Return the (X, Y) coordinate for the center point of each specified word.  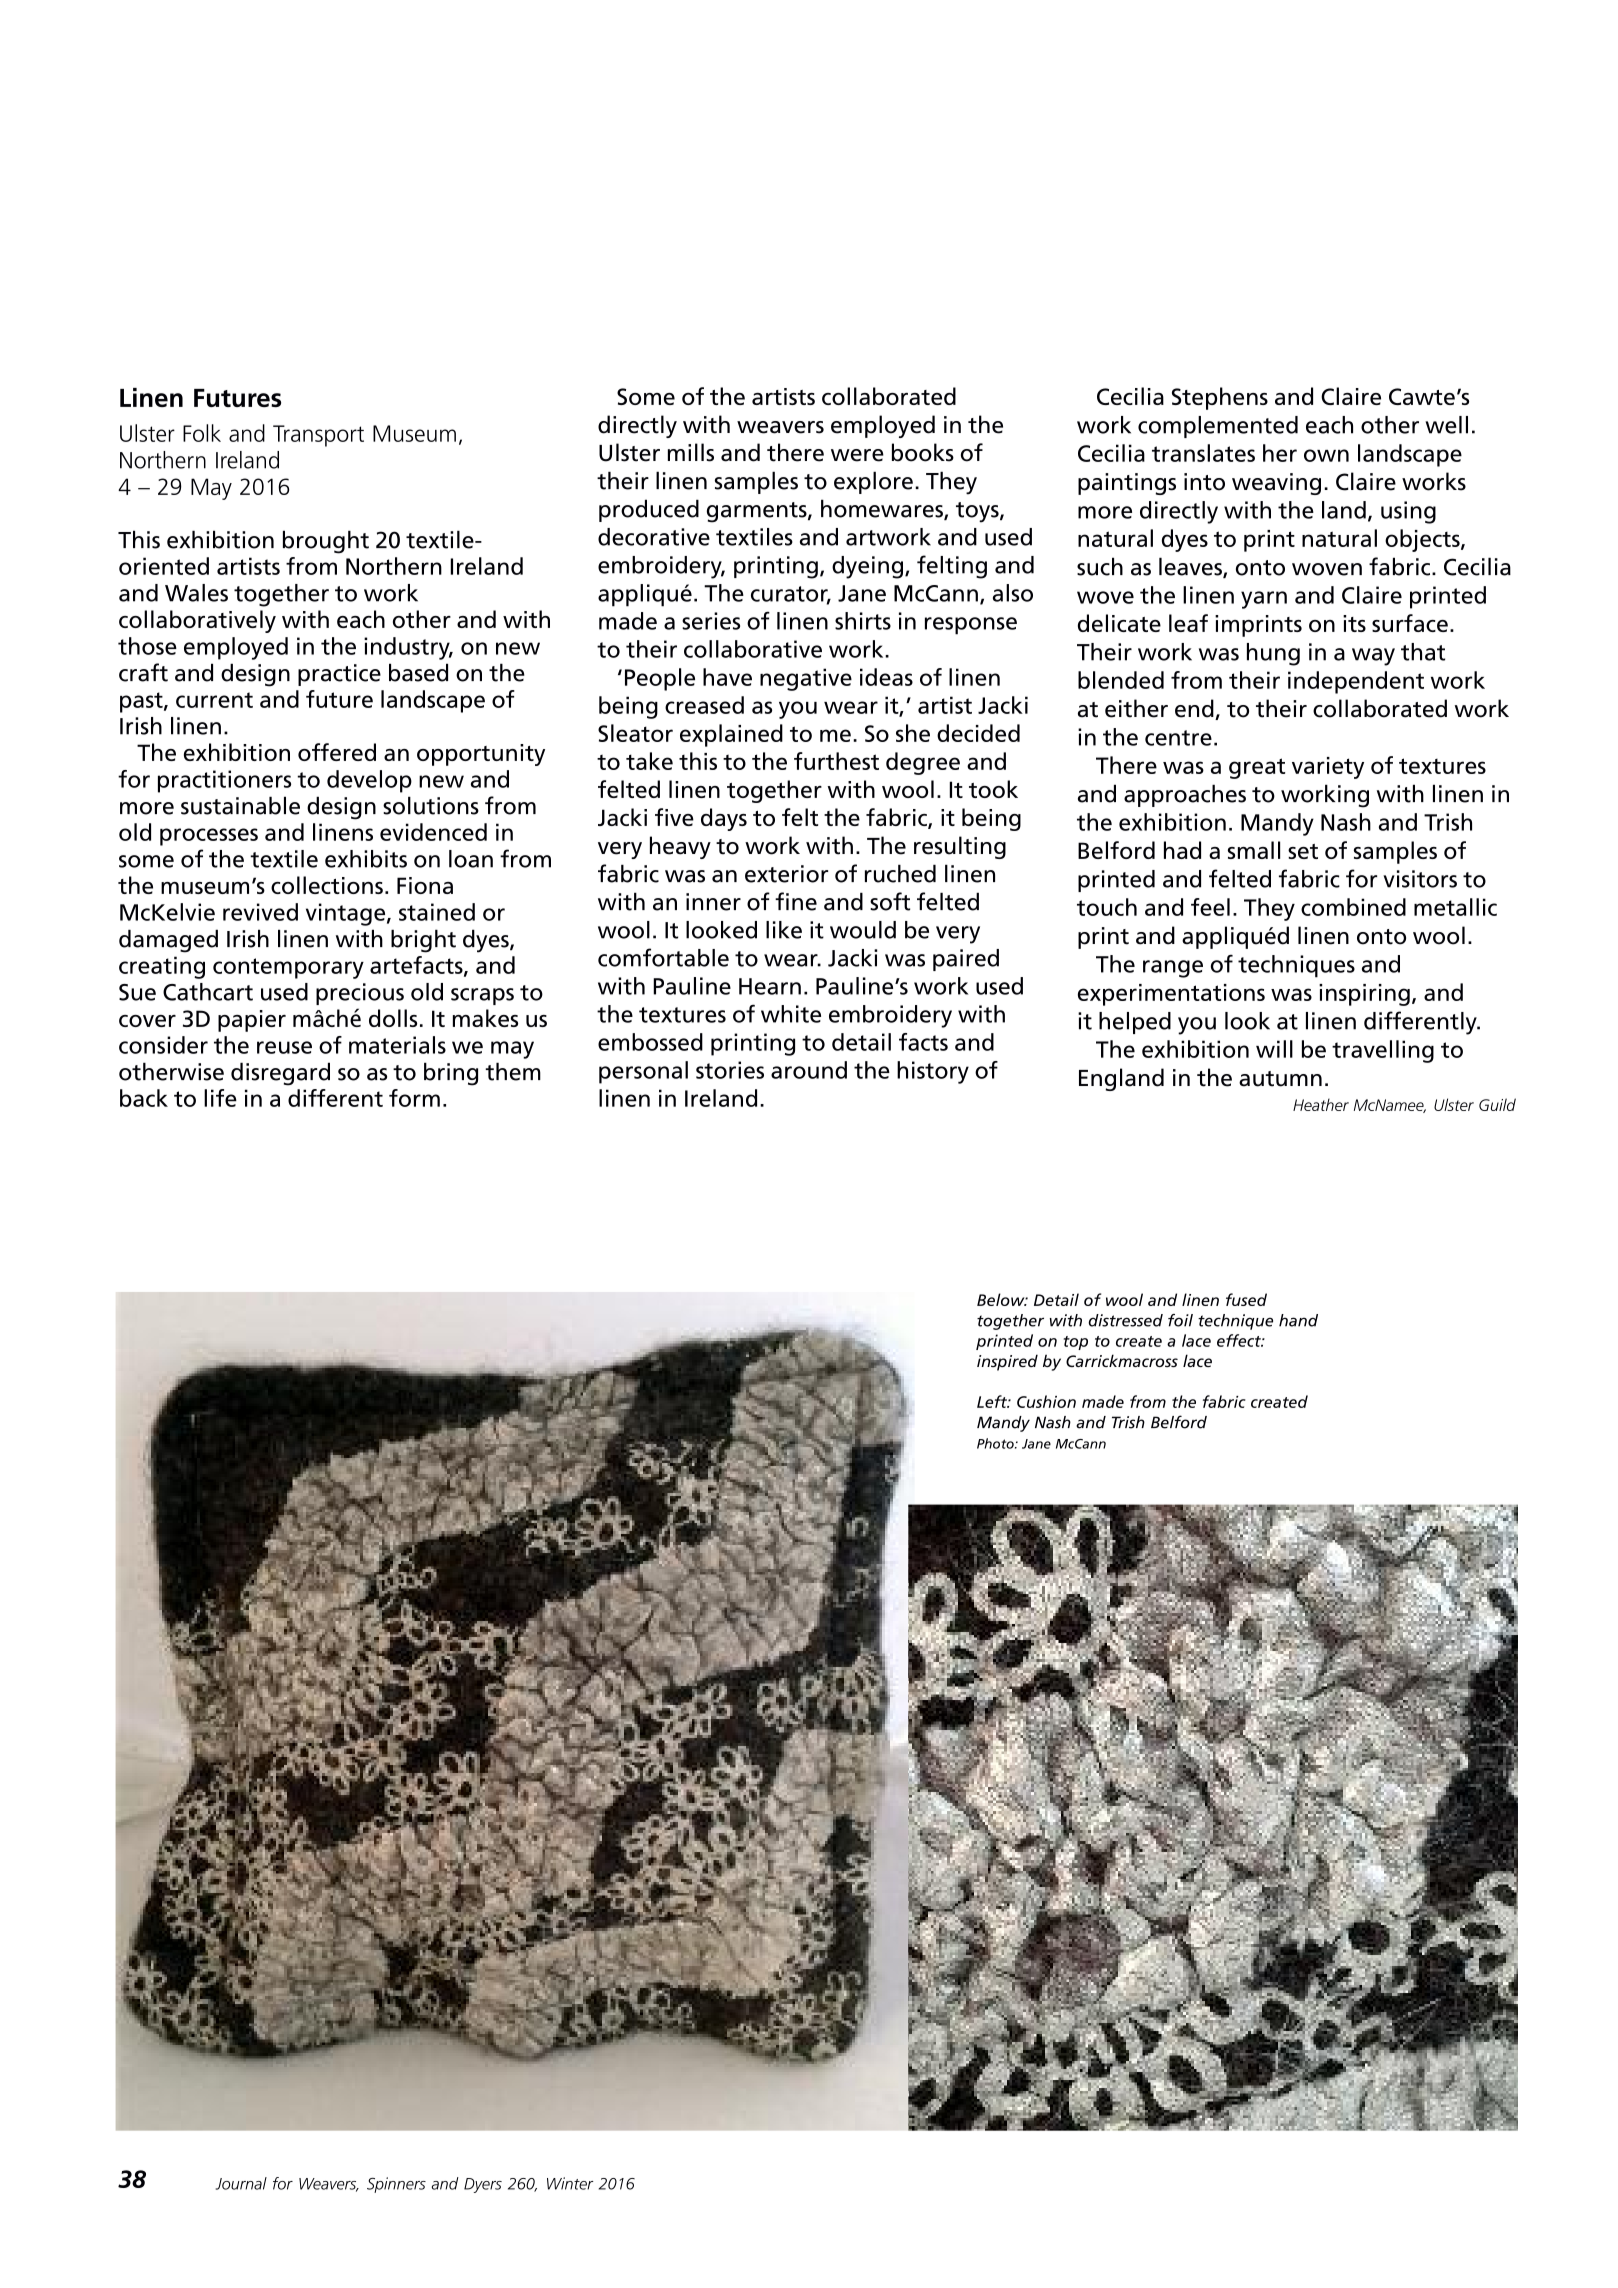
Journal (241, 2183)
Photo (996, 1443)
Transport (318, 436)
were (857, 455)
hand (1298, 1320)
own (1326, 455)
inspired (1007, 1362)
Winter (570, 2183)
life (220, 1098)
